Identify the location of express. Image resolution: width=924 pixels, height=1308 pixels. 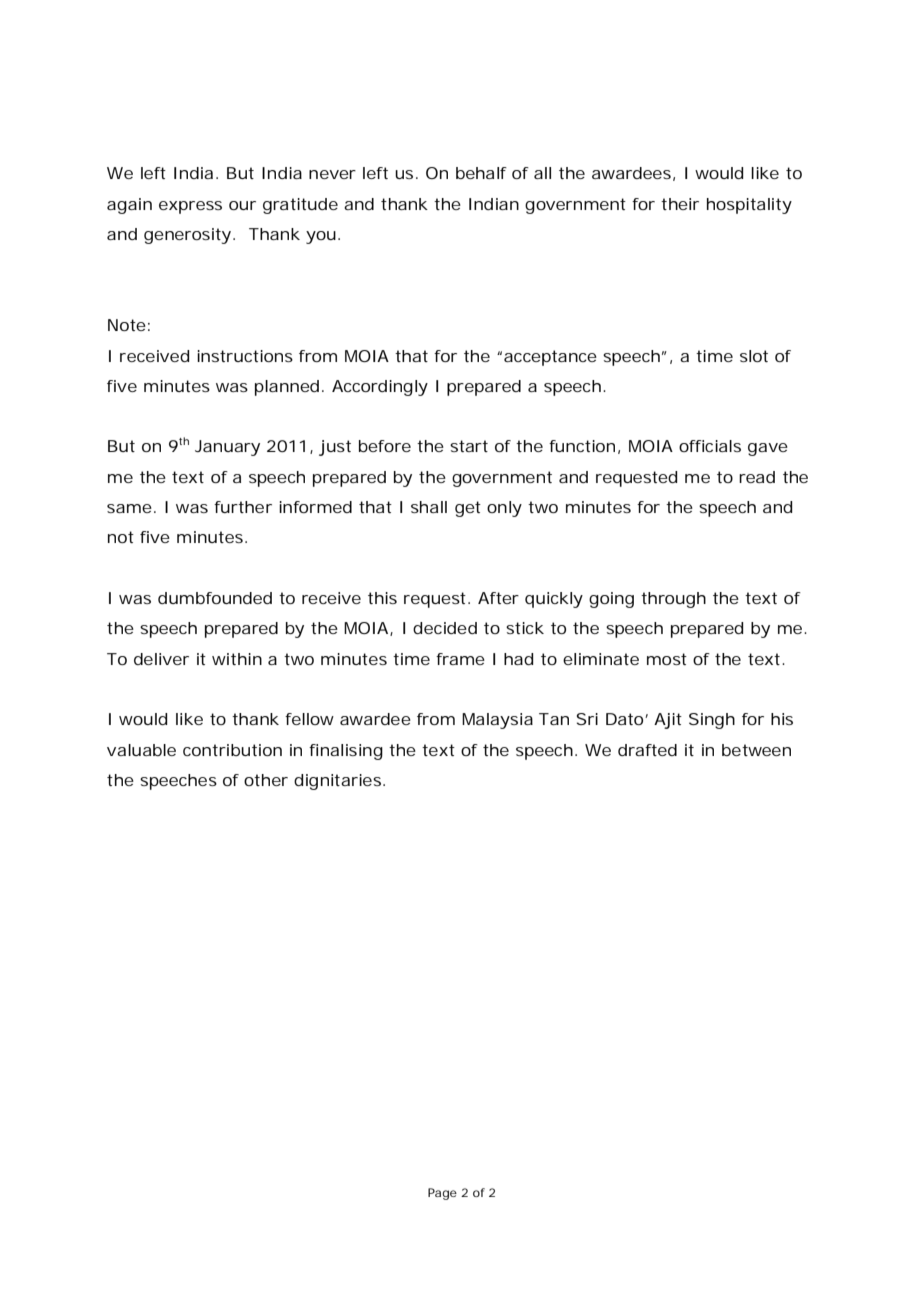
(190, 207).
